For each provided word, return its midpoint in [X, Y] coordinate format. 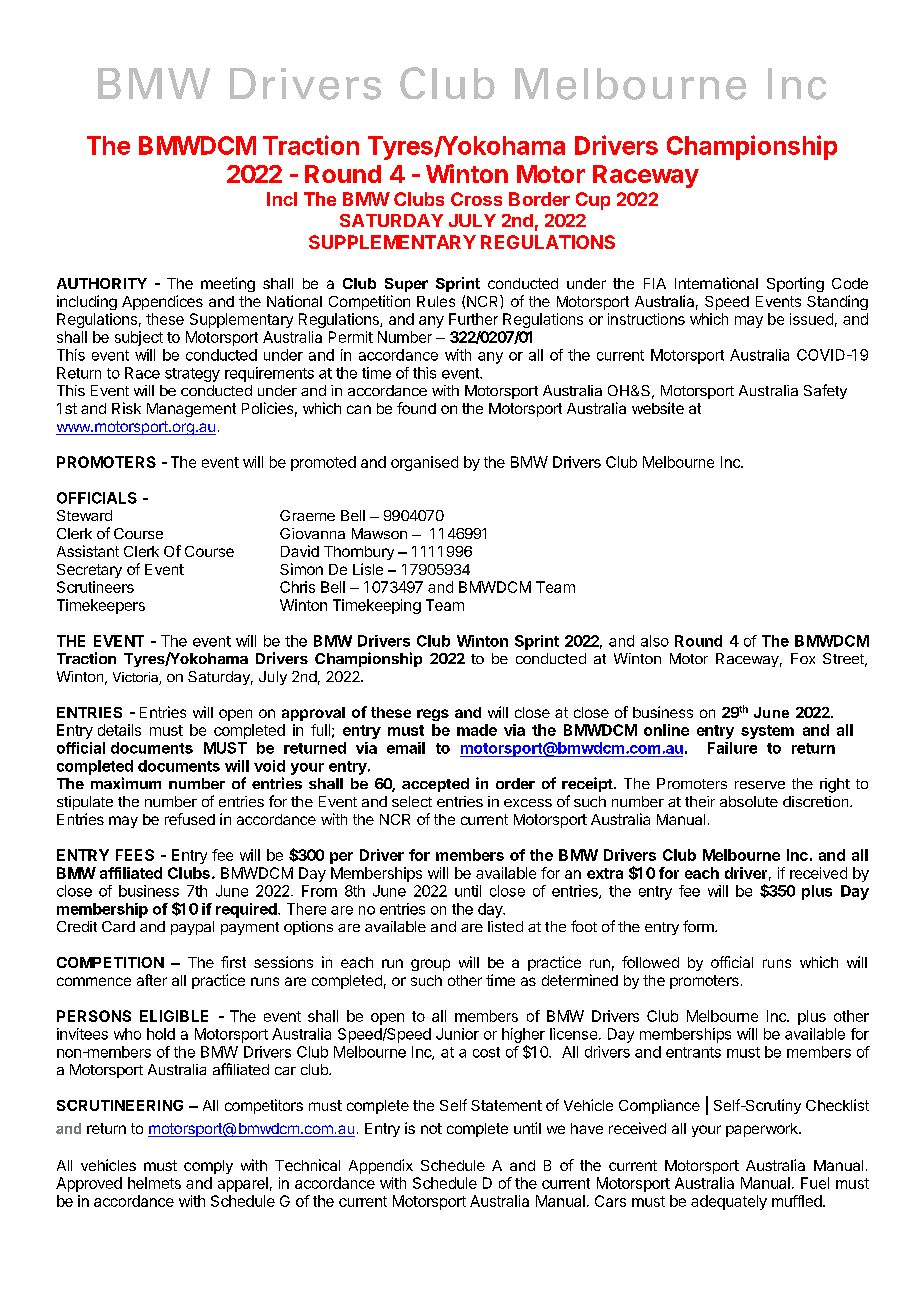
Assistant [88, 551]
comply [208, 1167]
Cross [476, 199]
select [412, 801]
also [655, 641]
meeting [228, 284]
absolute [749, 801]
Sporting [795, 284]
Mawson [379, 533]
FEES [135, 855]
